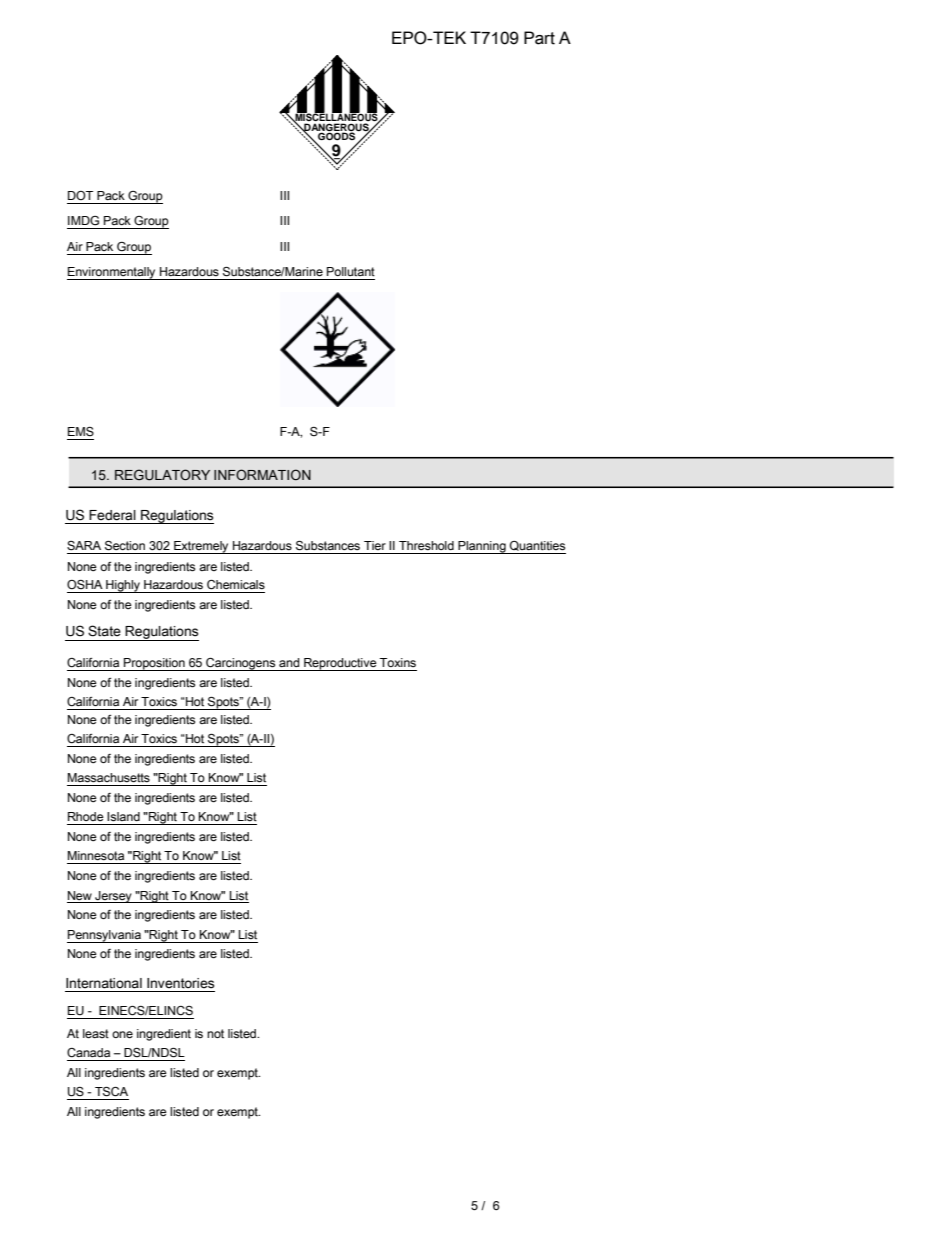  Describe the element at coordinates (351, 272) in the screenshot. I see `Pollutant` at that location.
